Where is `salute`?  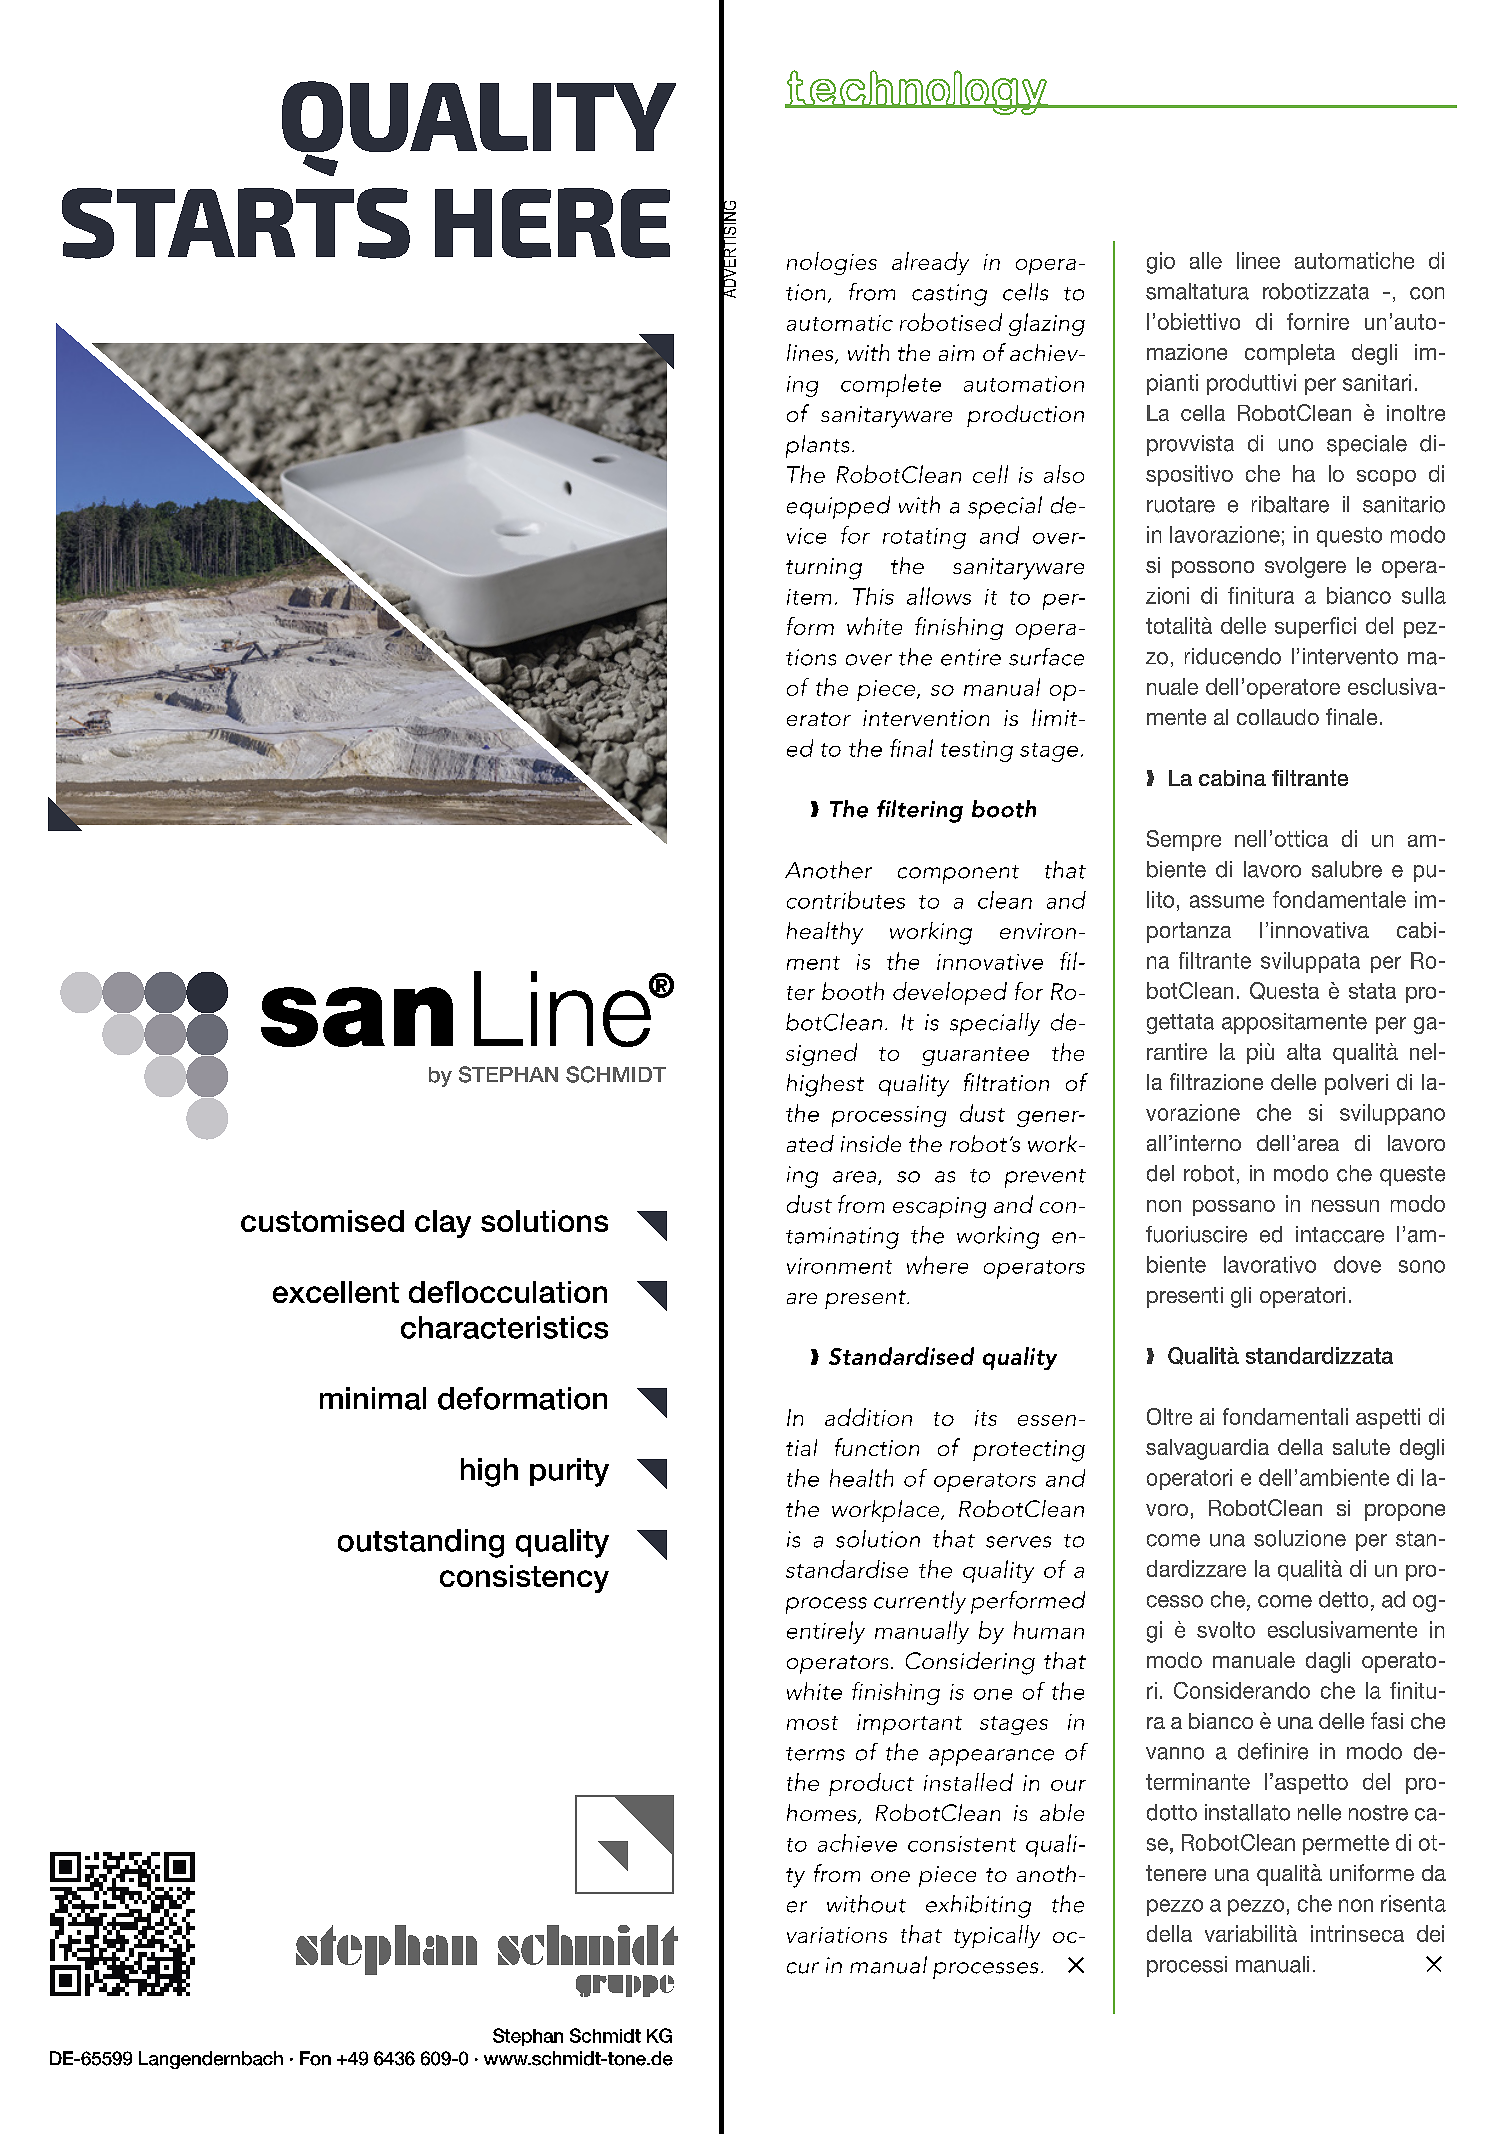
salute is located at coordinates (1361, 1447).
